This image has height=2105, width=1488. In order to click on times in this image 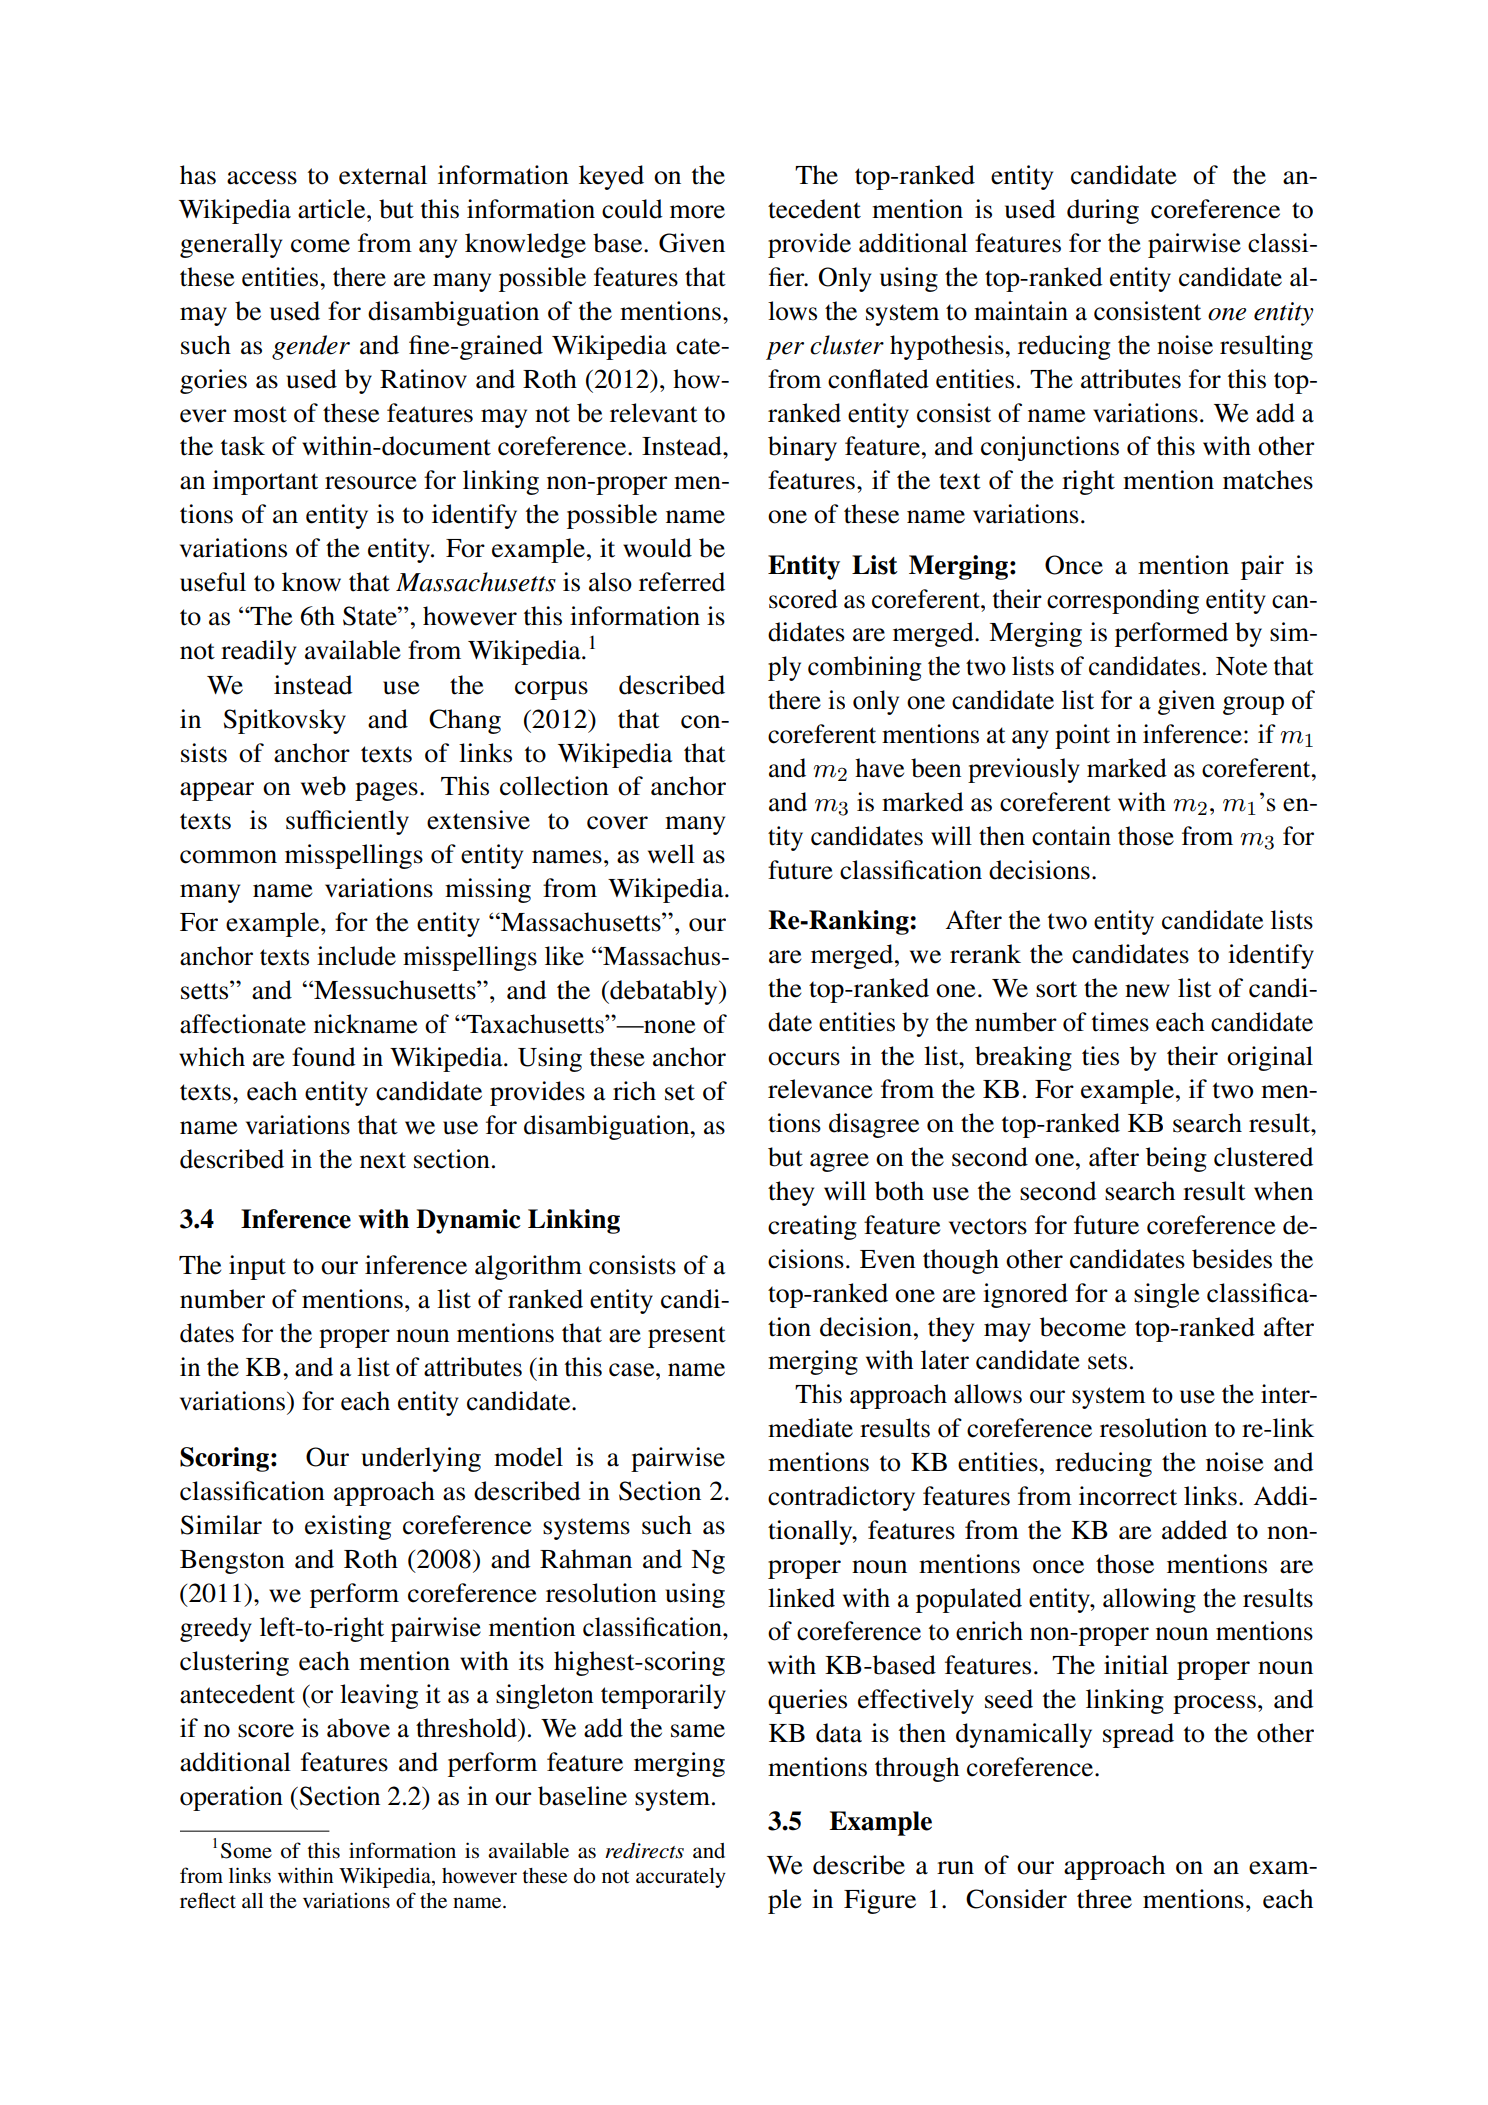, I will do `click(1120, 1022)`.
